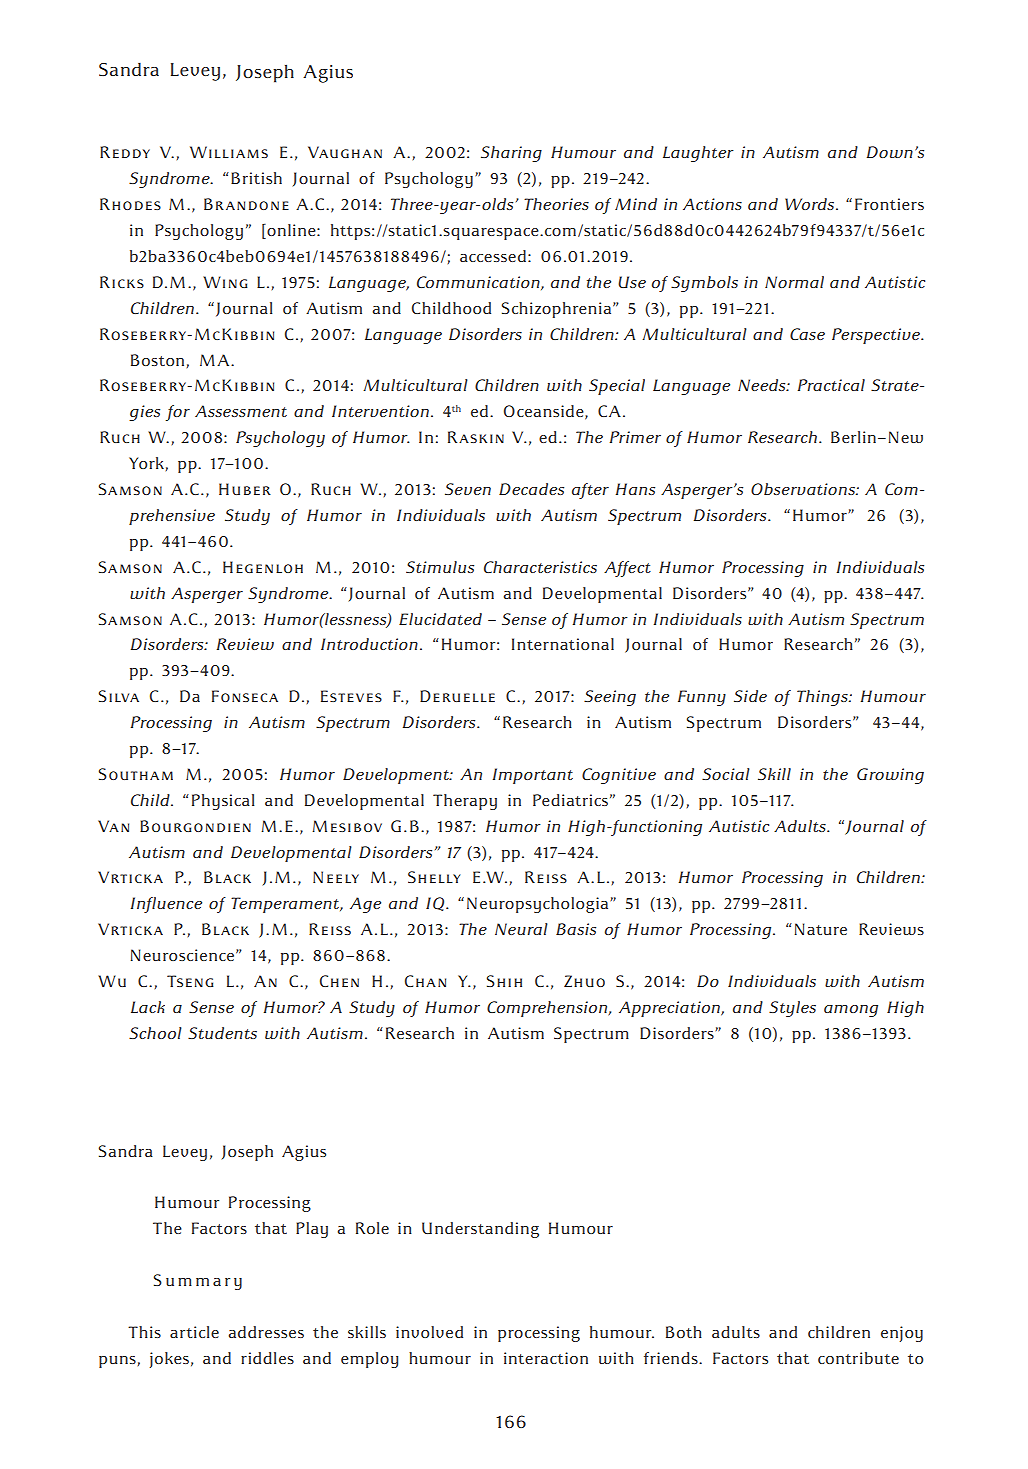 Image resolution: width=1028 pixels, height=1469 pixels. I want to click on Huber, so click(245, 489).
